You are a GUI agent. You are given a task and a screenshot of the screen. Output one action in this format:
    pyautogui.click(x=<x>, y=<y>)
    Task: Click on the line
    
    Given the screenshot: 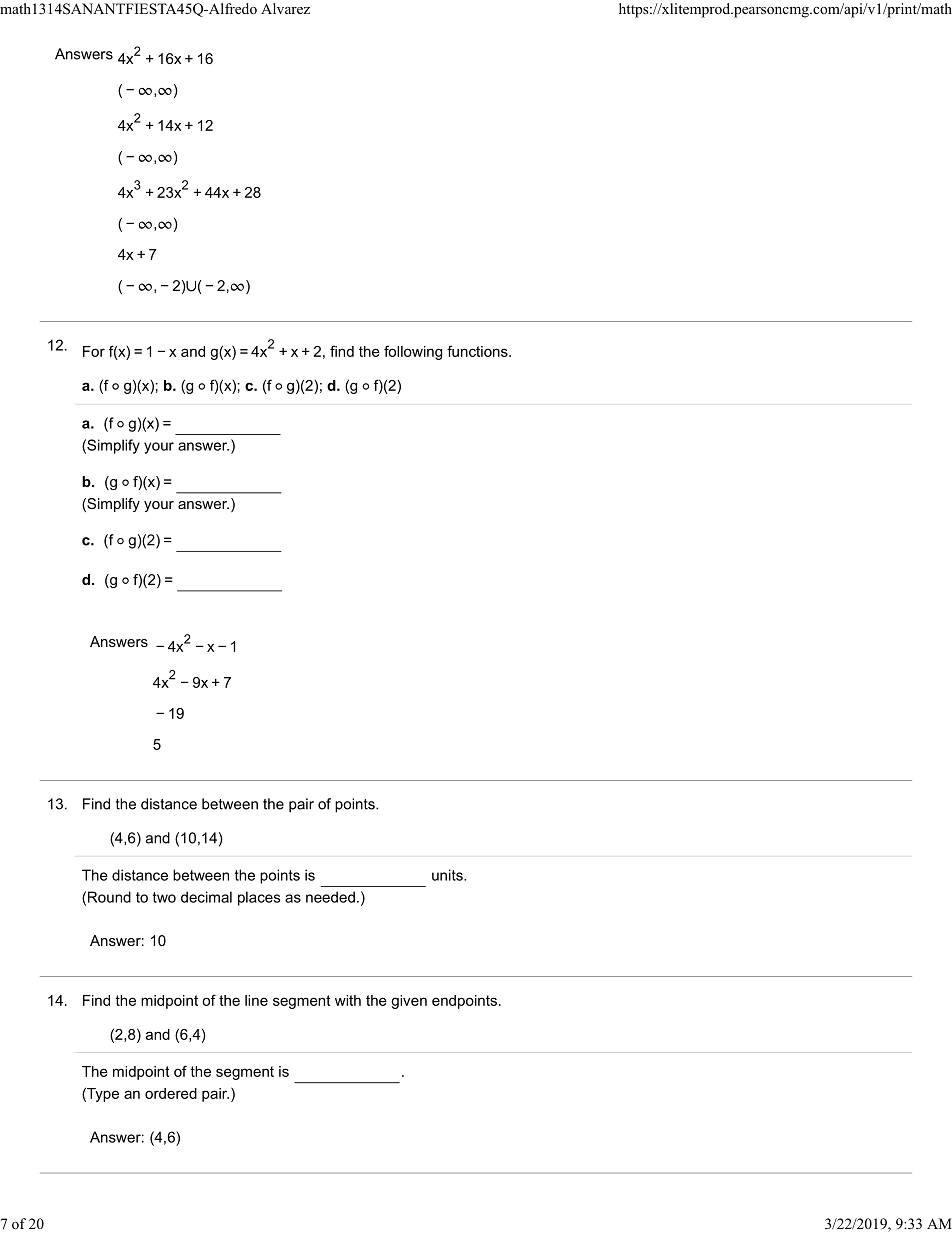 What is the action you would take?
    pyautogui.click(x=256, y=1000)
